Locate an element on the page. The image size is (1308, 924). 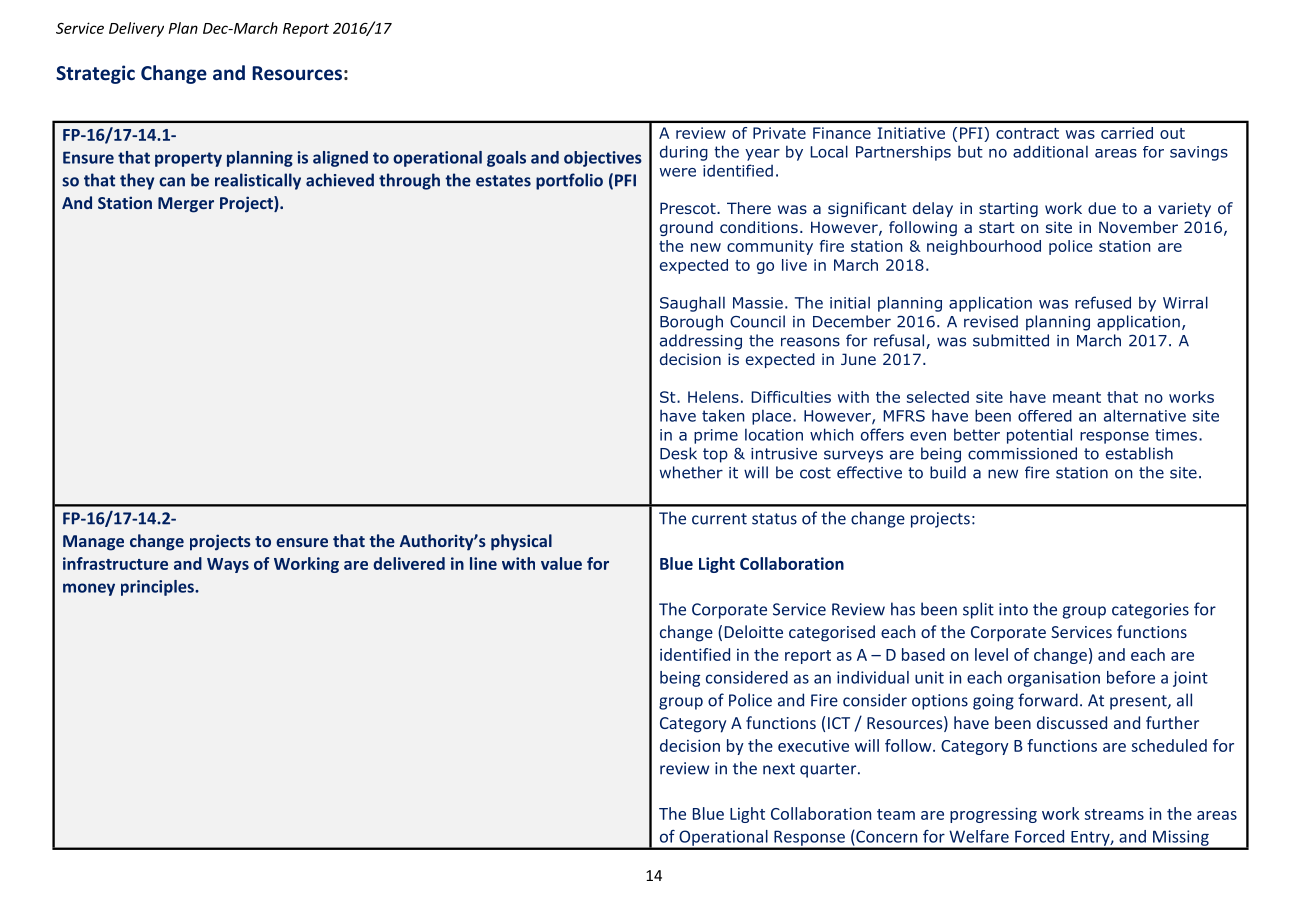
commissioned is located at coordinates (1022, 453).
